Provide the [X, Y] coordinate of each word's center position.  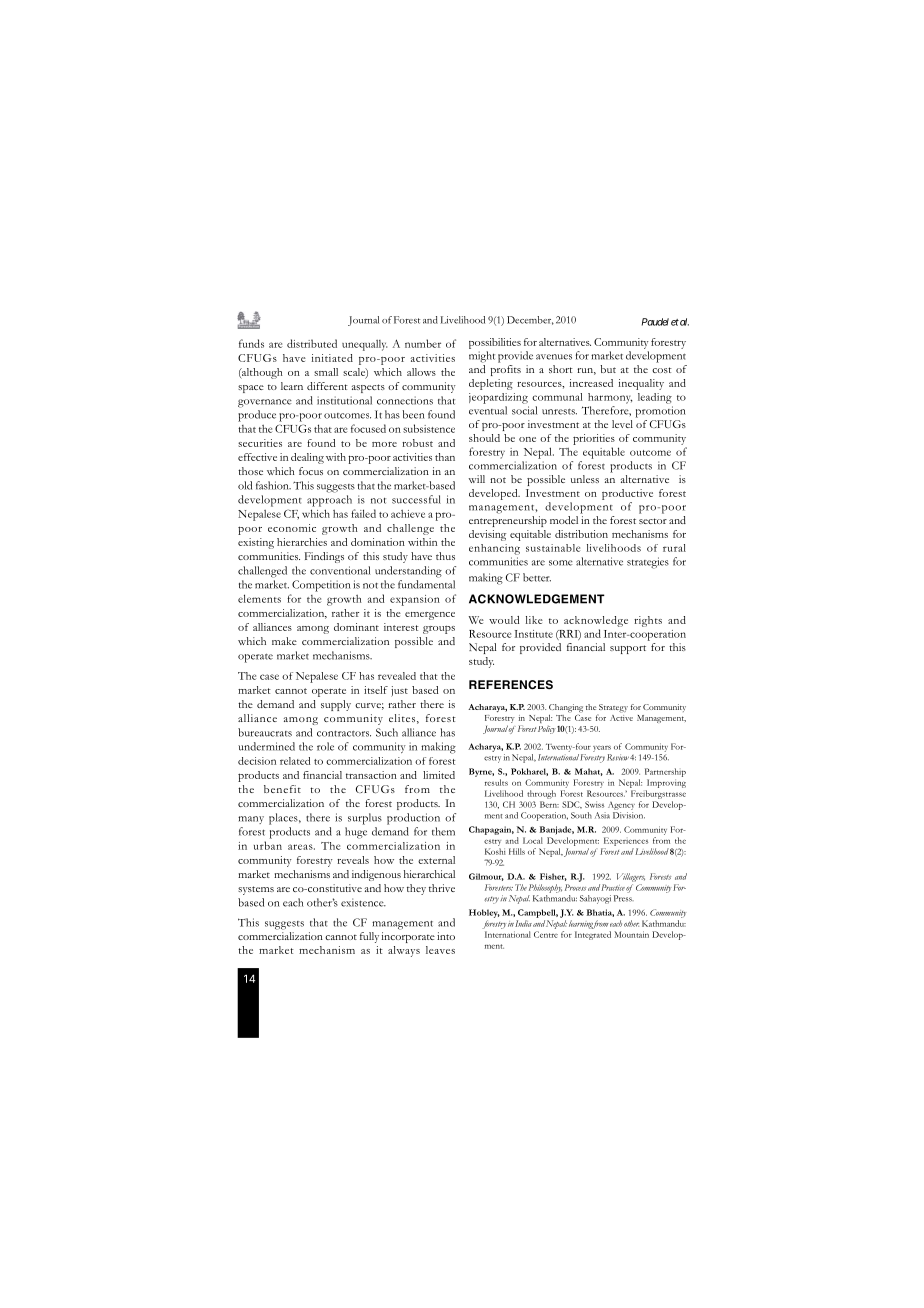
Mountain [631, 934]
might [482, 357]
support [628, 649]
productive [627, 494]
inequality [641, 384]
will [477, 479]
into [446, 936]
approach [329, 501]
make [284, 641]
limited [439, 775]
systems [256, 890]
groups [439, 630]
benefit [282, 789]
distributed [312, 343]
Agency [621, 805]
